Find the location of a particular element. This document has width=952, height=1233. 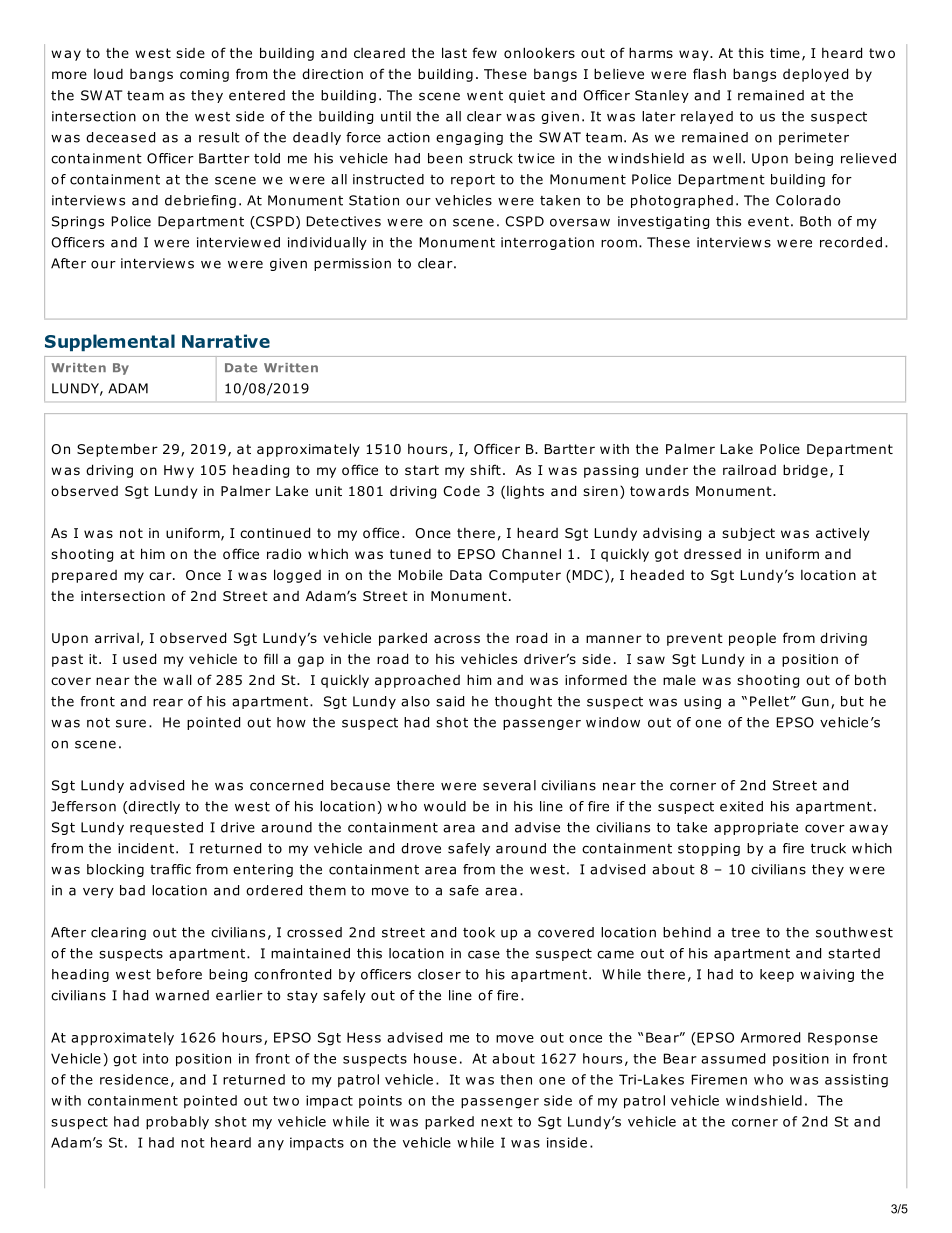

arrival is located at coordinates (117, 638).
